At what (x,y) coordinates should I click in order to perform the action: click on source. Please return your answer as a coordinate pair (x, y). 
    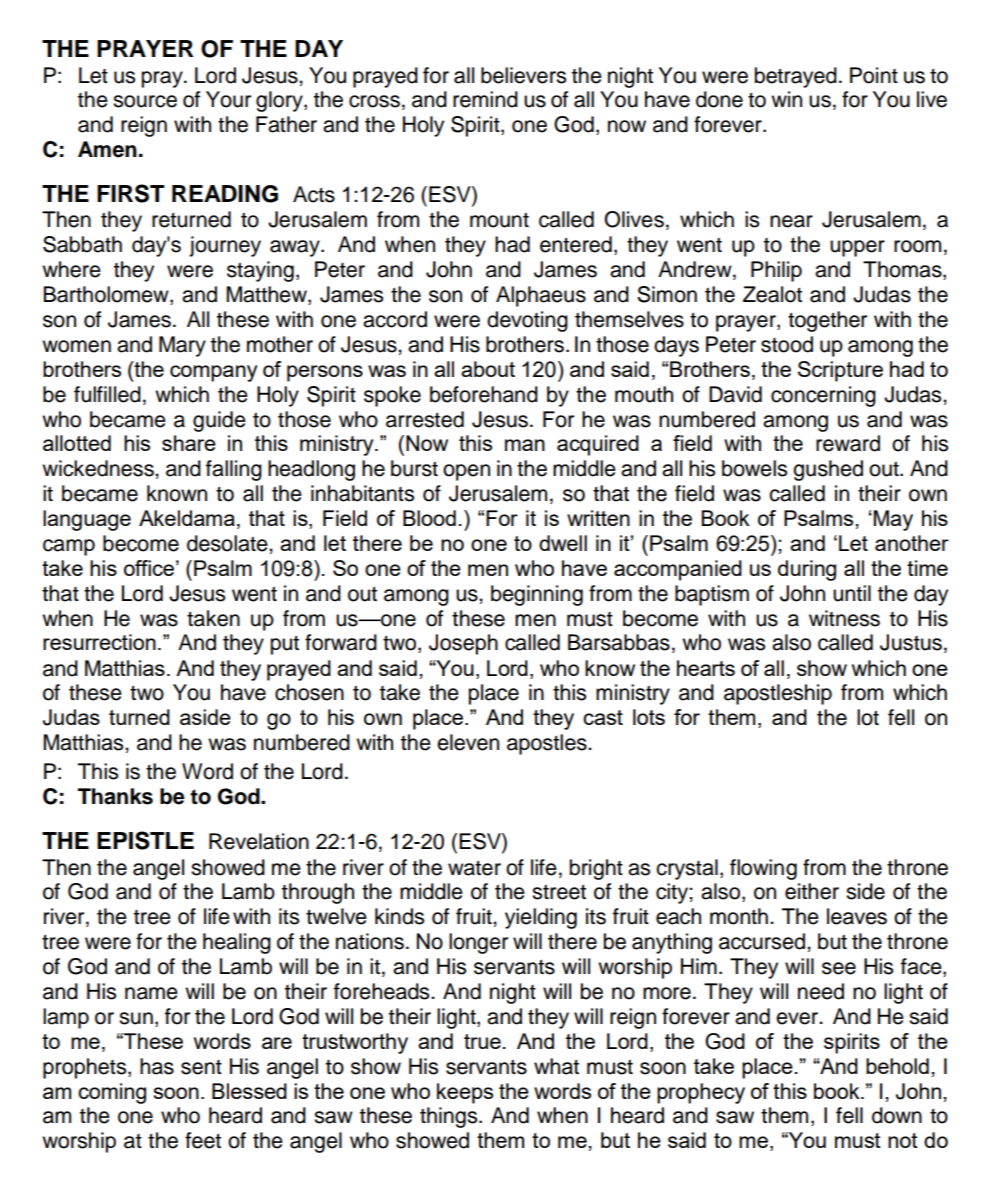
    Looking at the image, I should click on (145, 101).
